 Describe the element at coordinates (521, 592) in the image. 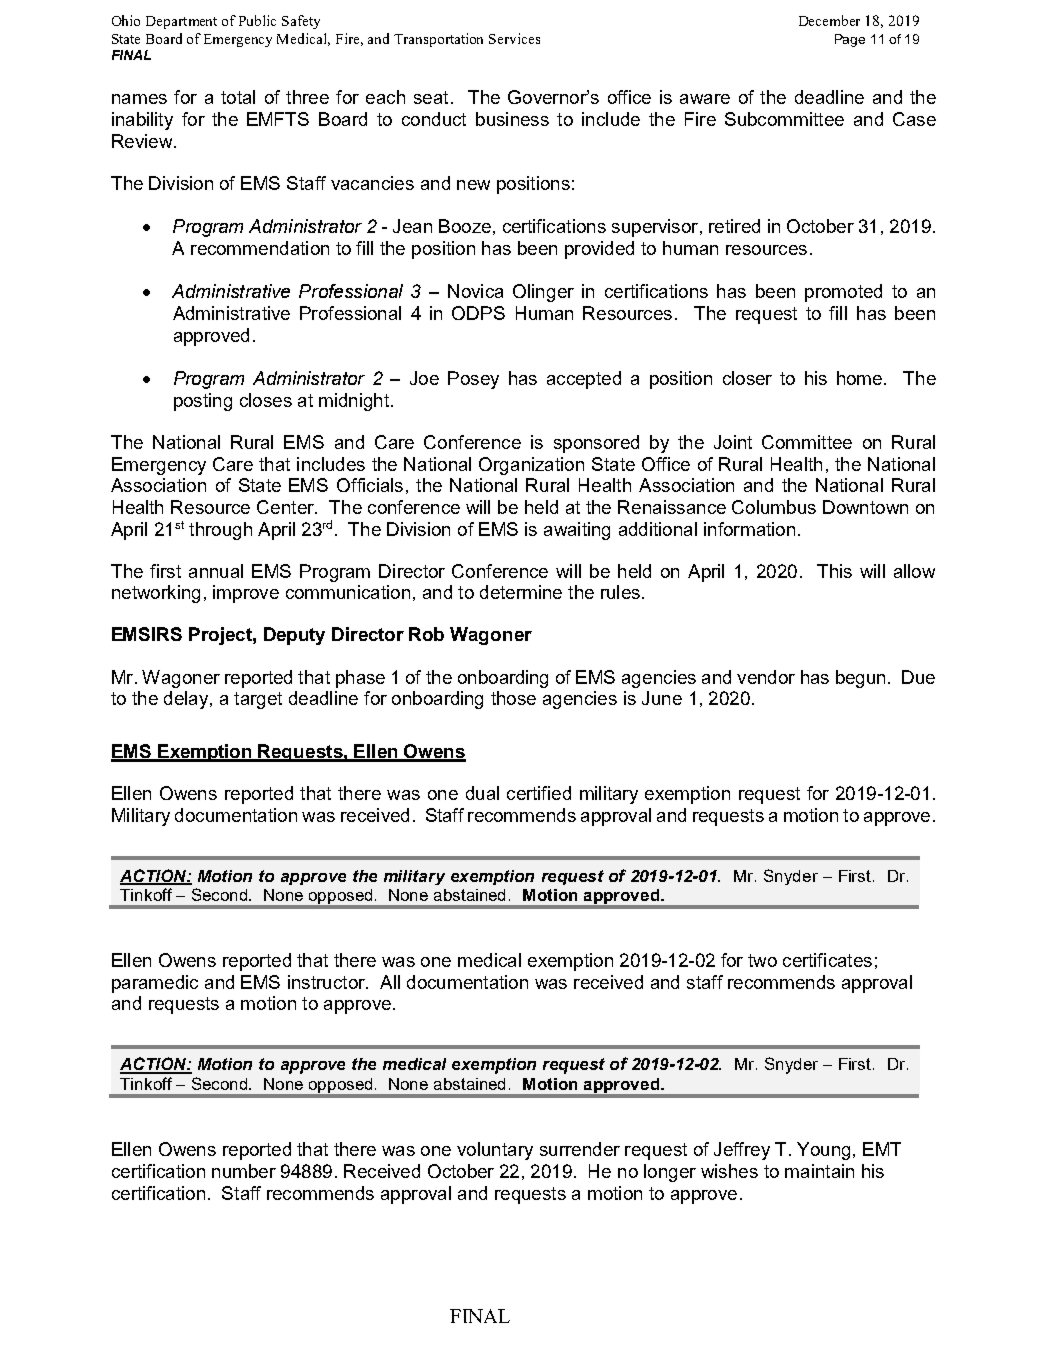

I see `determine` at that location.
